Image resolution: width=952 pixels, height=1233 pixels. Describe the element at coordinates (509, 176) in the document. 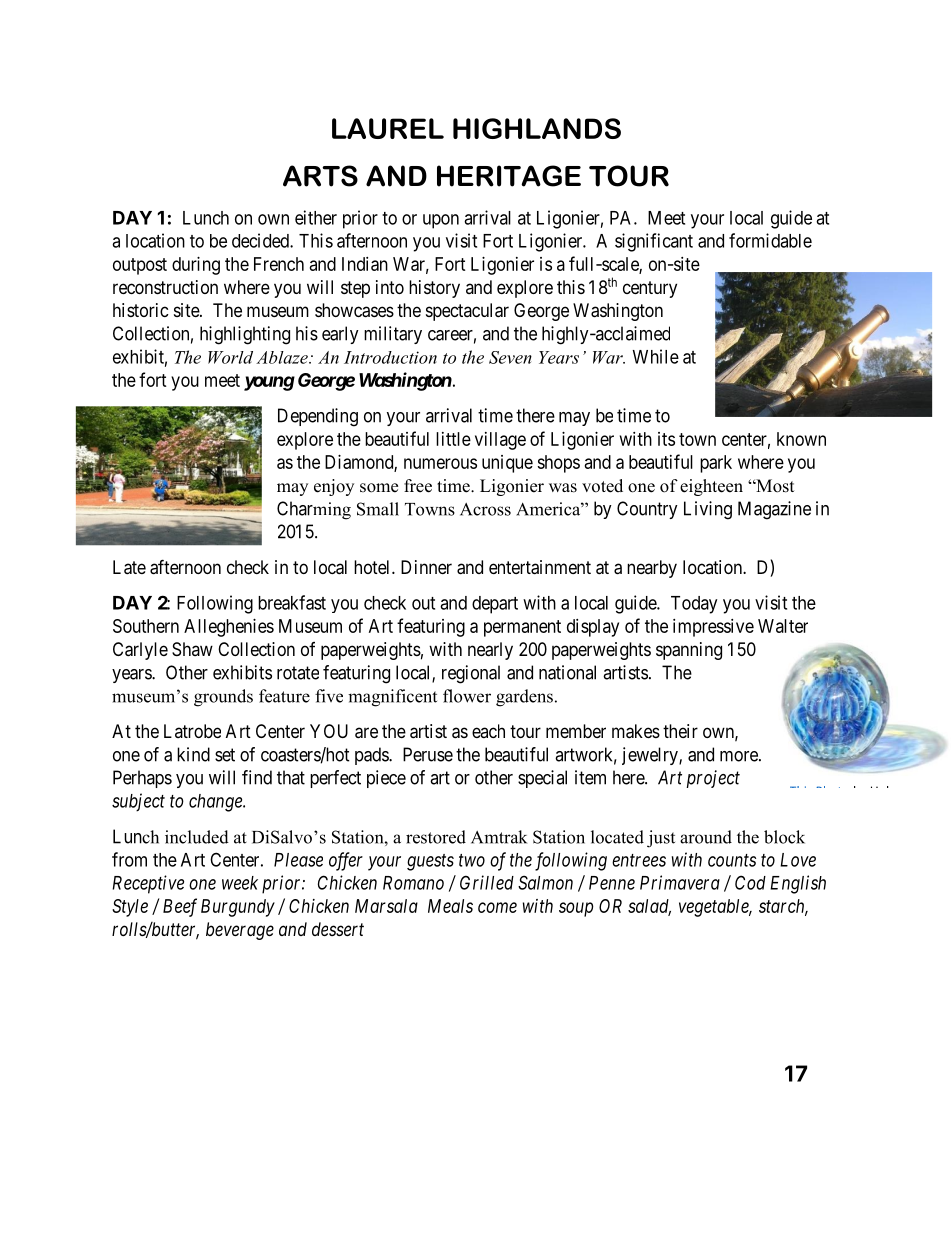

I see `HERITAGE` at that location.
